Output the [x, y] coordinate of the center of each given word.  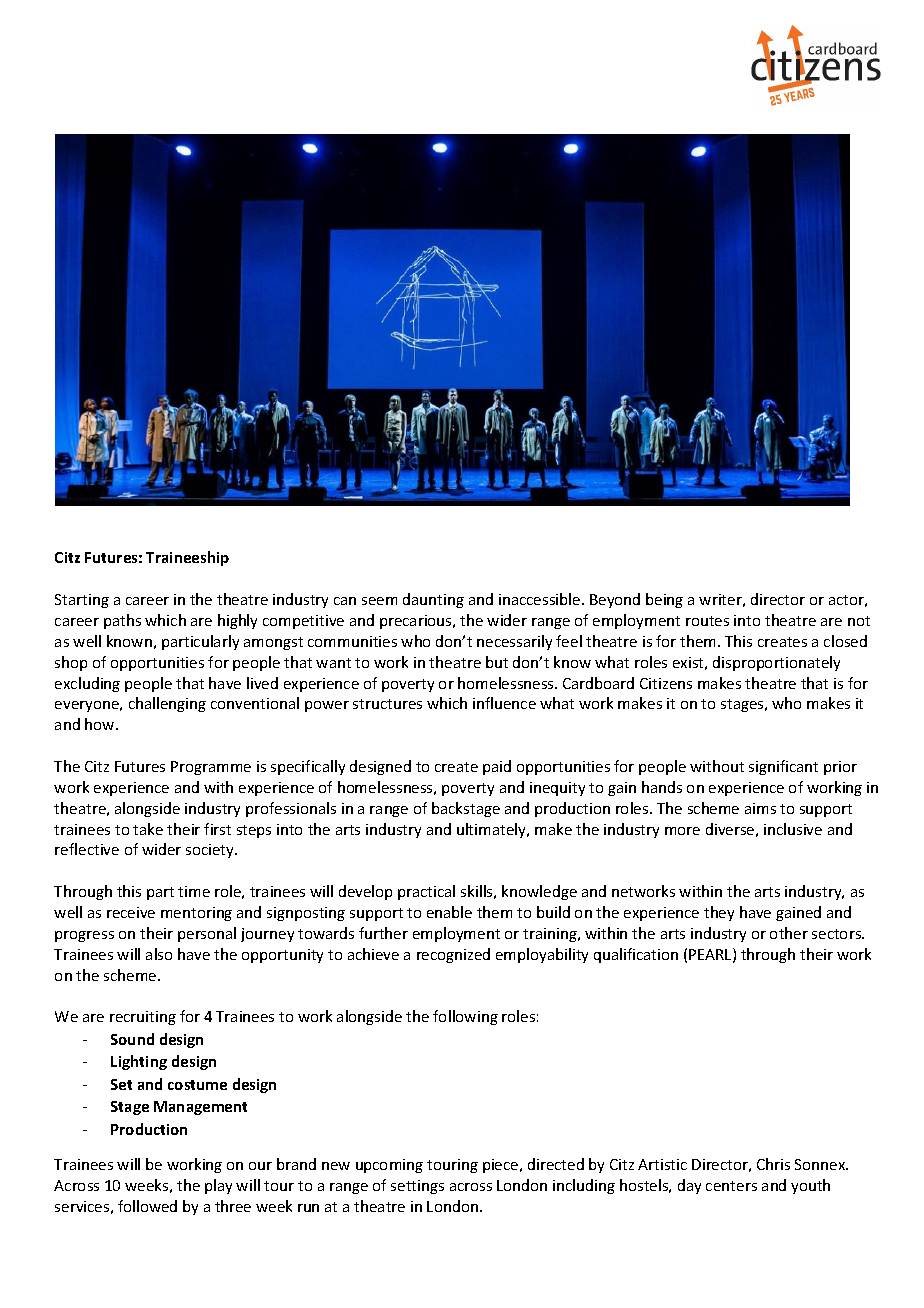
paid [497, 767]
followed [147, 1206]
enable [449, 912]
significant [783, 767]
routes [707, 621]
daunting [433, 600]
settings [417, 1187]
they [719, 913]
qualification [636, 955]
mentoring [196, 914]
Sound [132, 1039]
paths [122, 621]
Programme [211, 768]
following [465, 1017]
